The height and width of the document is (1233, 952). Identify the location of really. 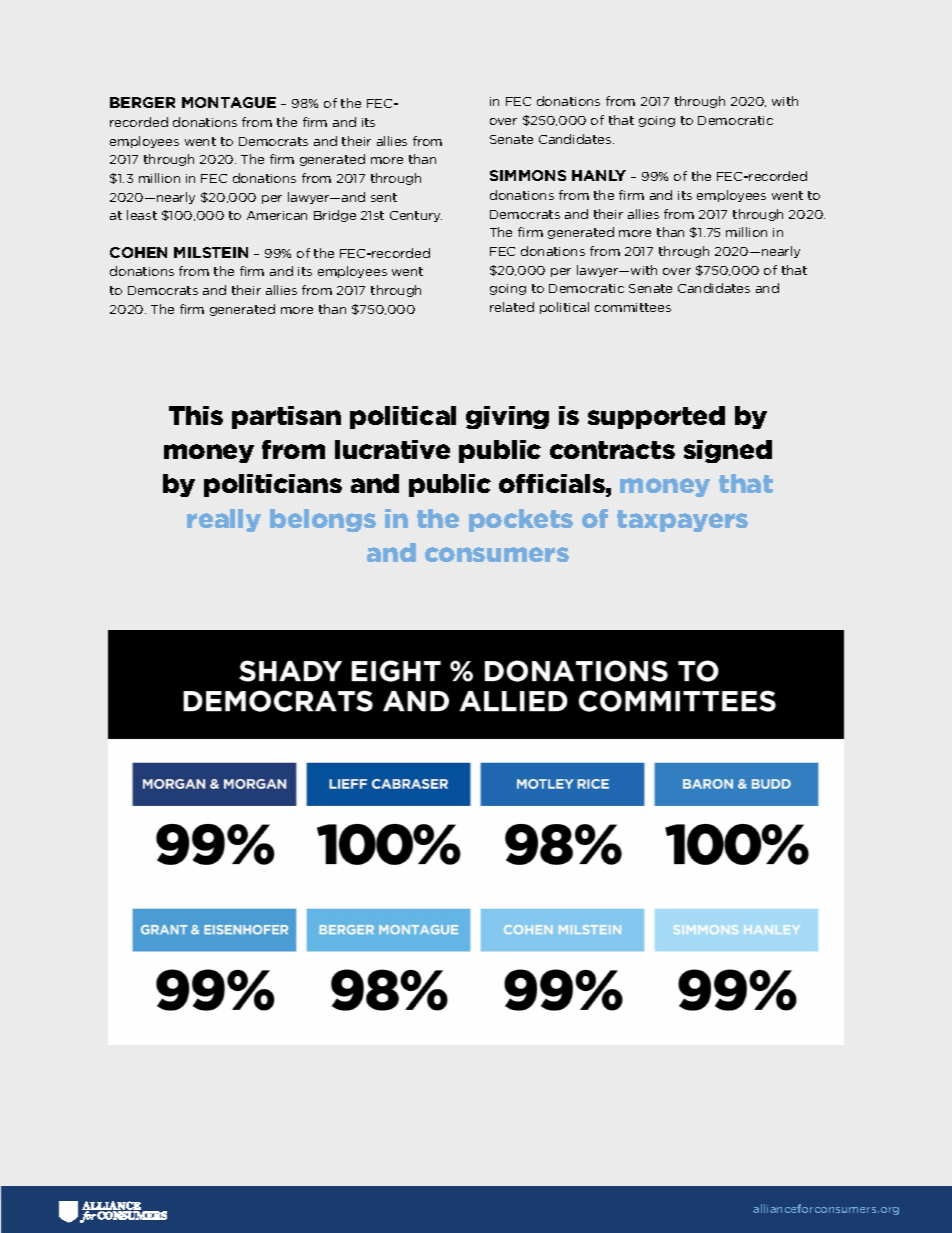
(224, 520).
